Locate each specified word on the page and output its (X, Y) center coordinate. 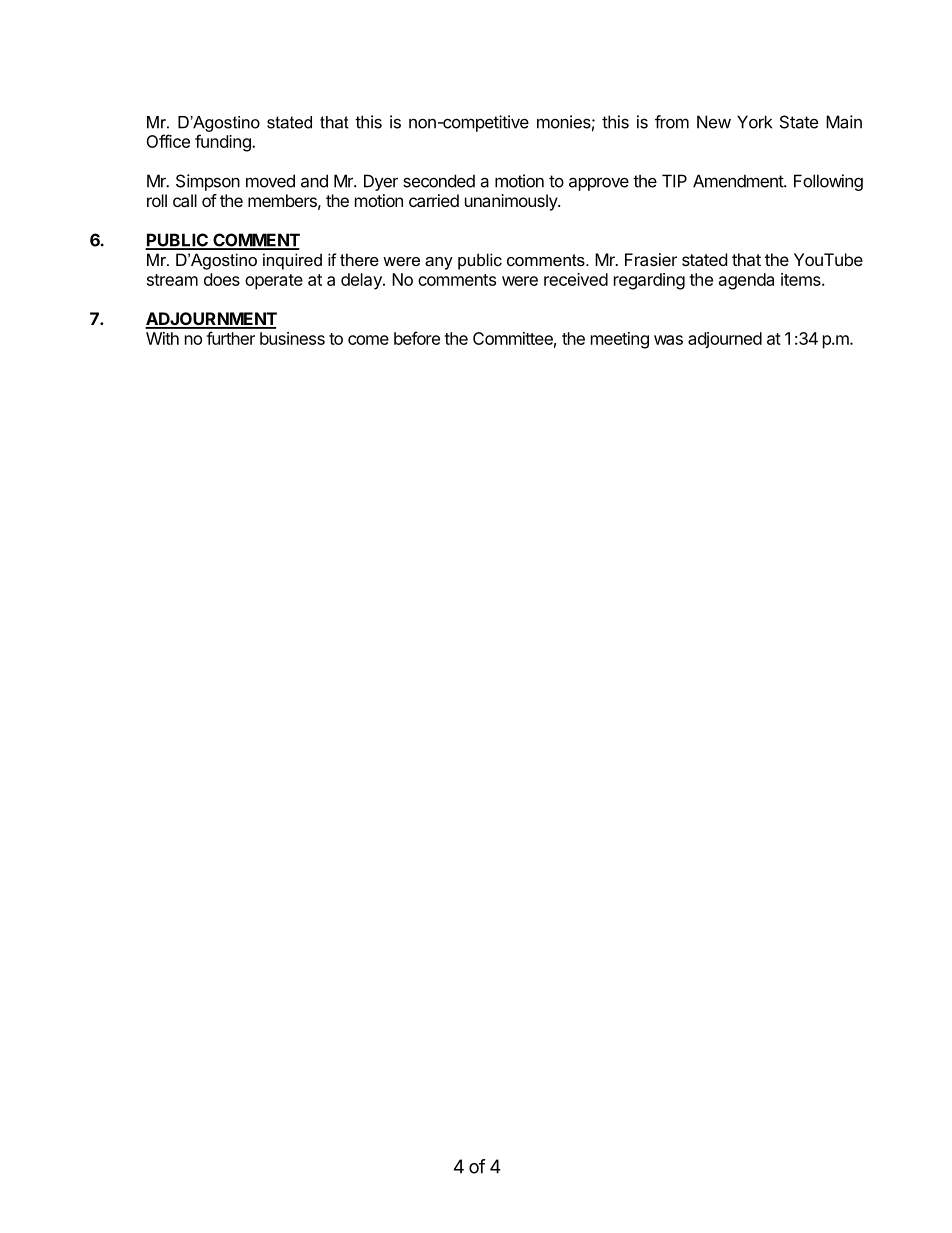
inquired (292, 261)
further (230, 338)
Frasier (651, 259)
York (754, 122)
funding (224, 143)
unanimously (512, 202)
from (672, 122)
